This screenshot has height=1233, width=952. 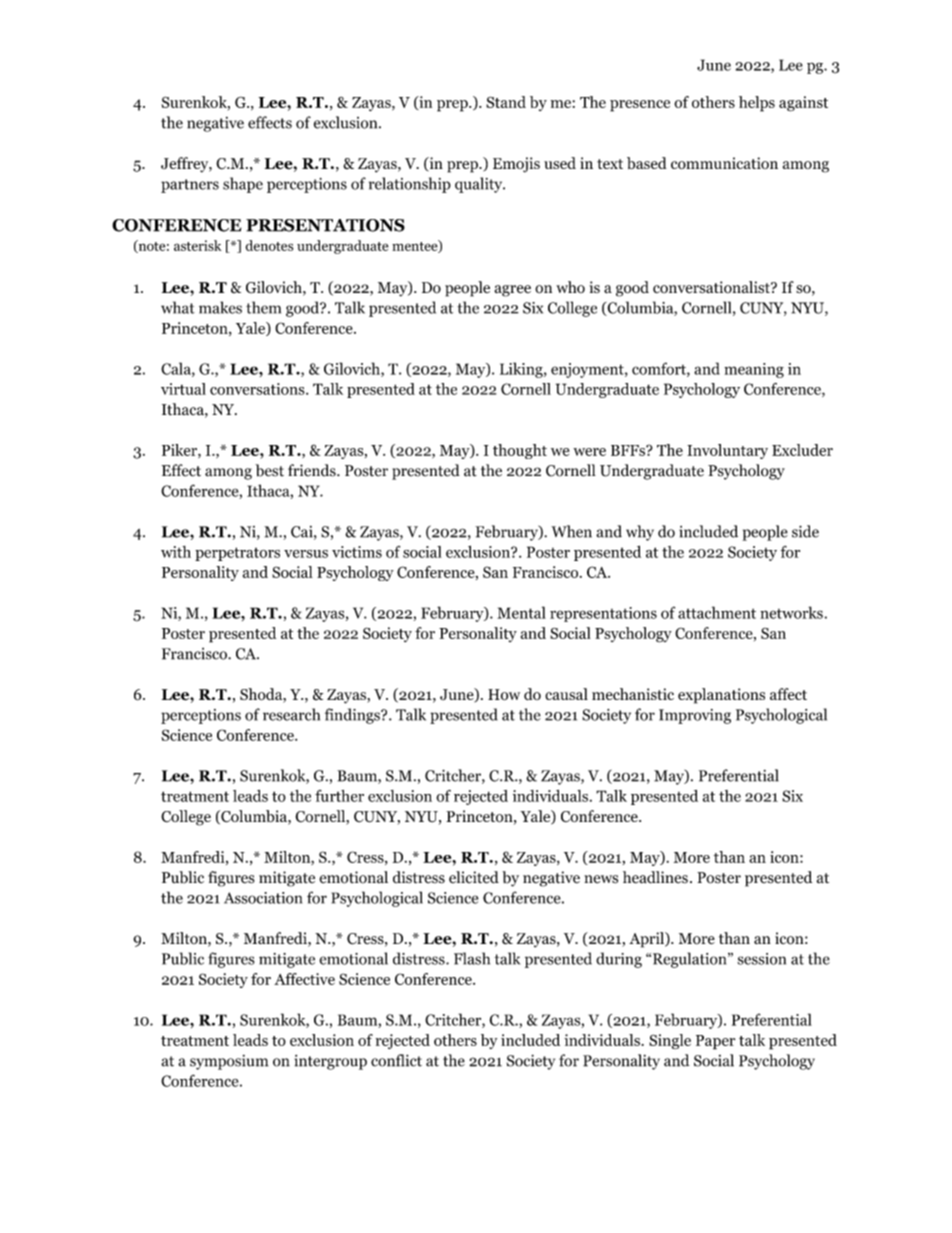 I want to click on Flash, so click(x=472, y=958).
